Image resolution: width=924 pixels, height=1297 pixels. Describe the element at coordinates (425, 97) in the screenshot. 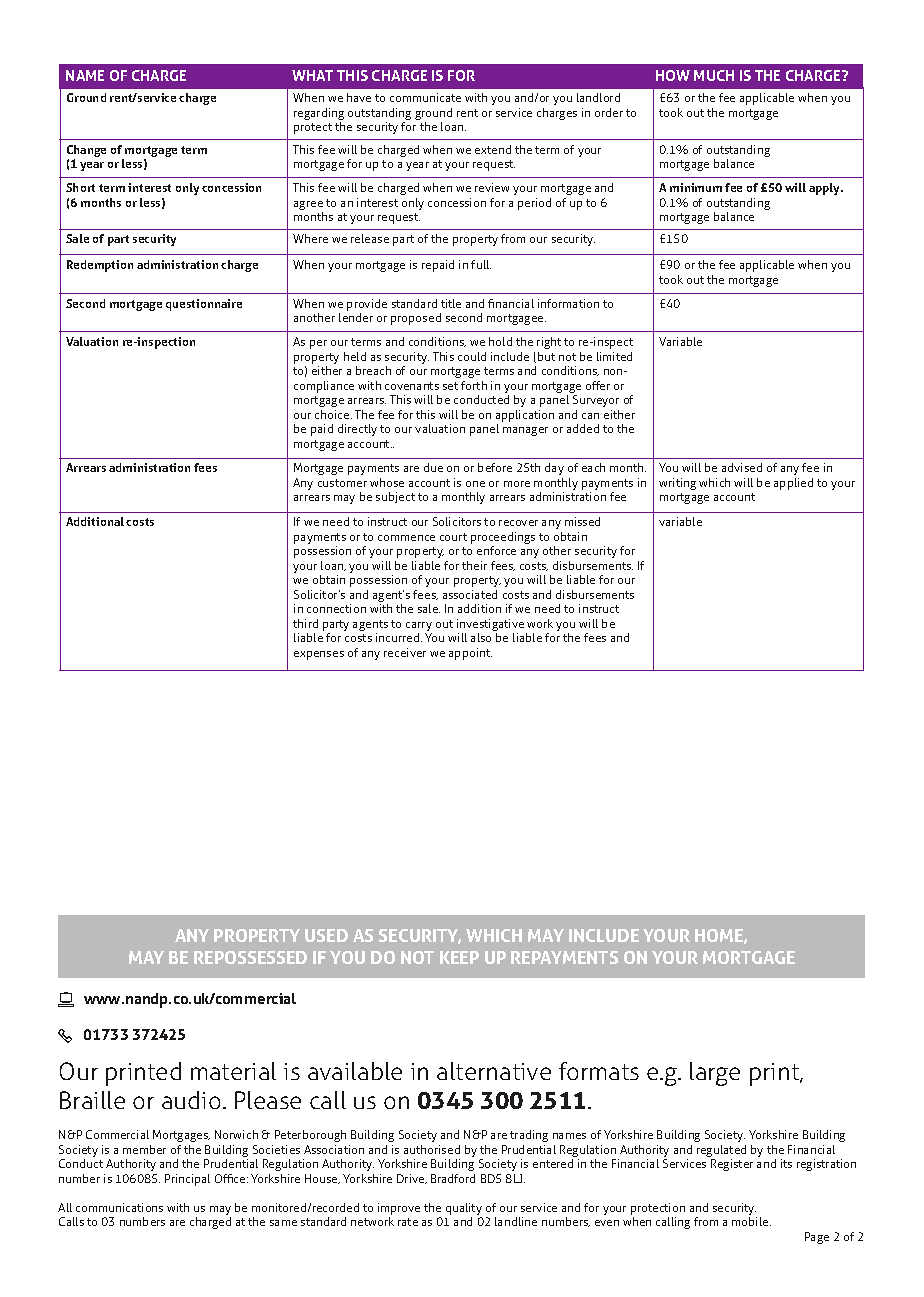

I see `communicate` at that location.
